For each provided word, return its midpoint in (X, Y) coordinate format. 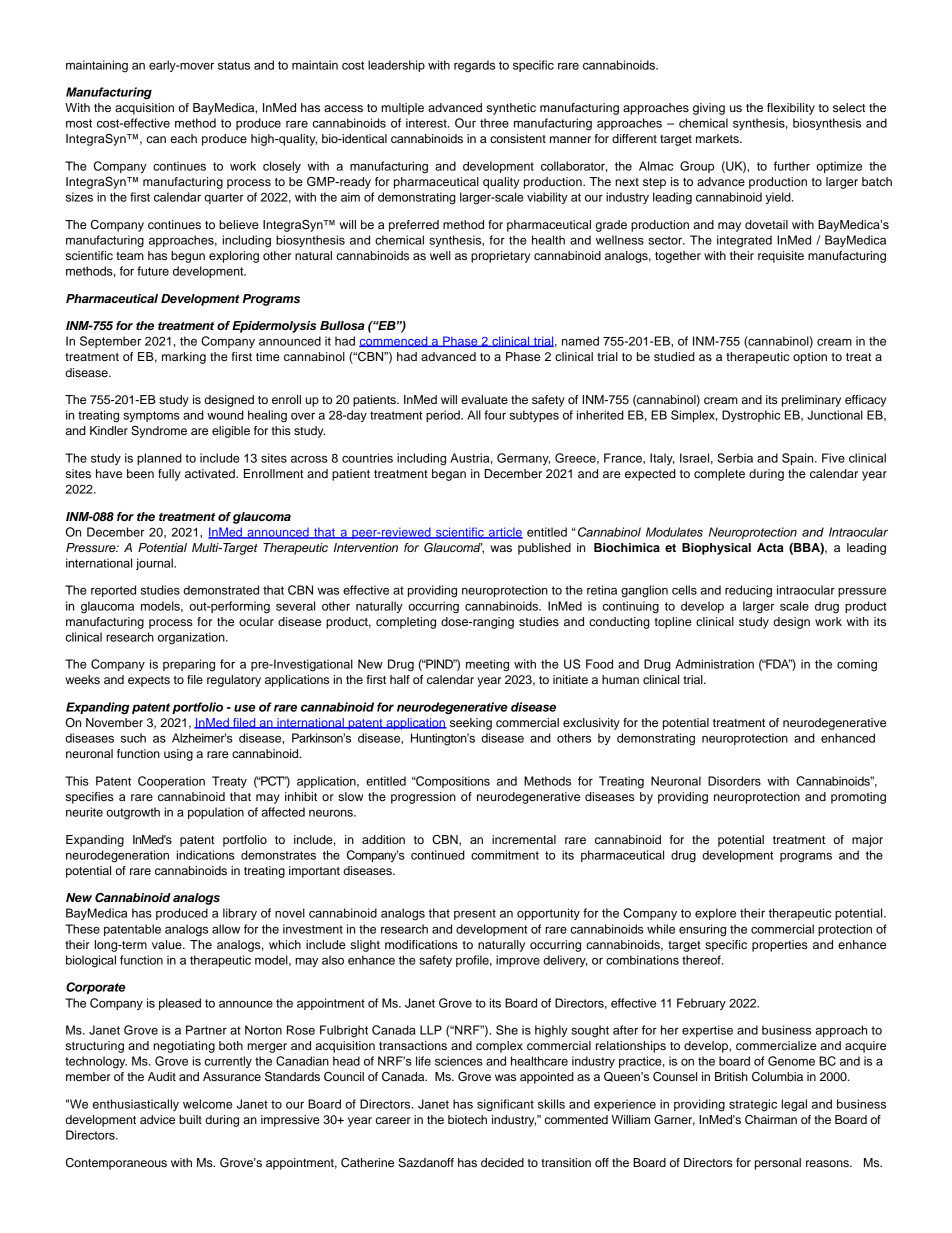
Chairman (771, 1120)
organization (192, 638)
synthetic (511, 109)
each (184, 138)
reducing (748, 591)
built (190, 1119)
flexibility (791, 109)
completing (406, 623)
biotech (467, 1119)
